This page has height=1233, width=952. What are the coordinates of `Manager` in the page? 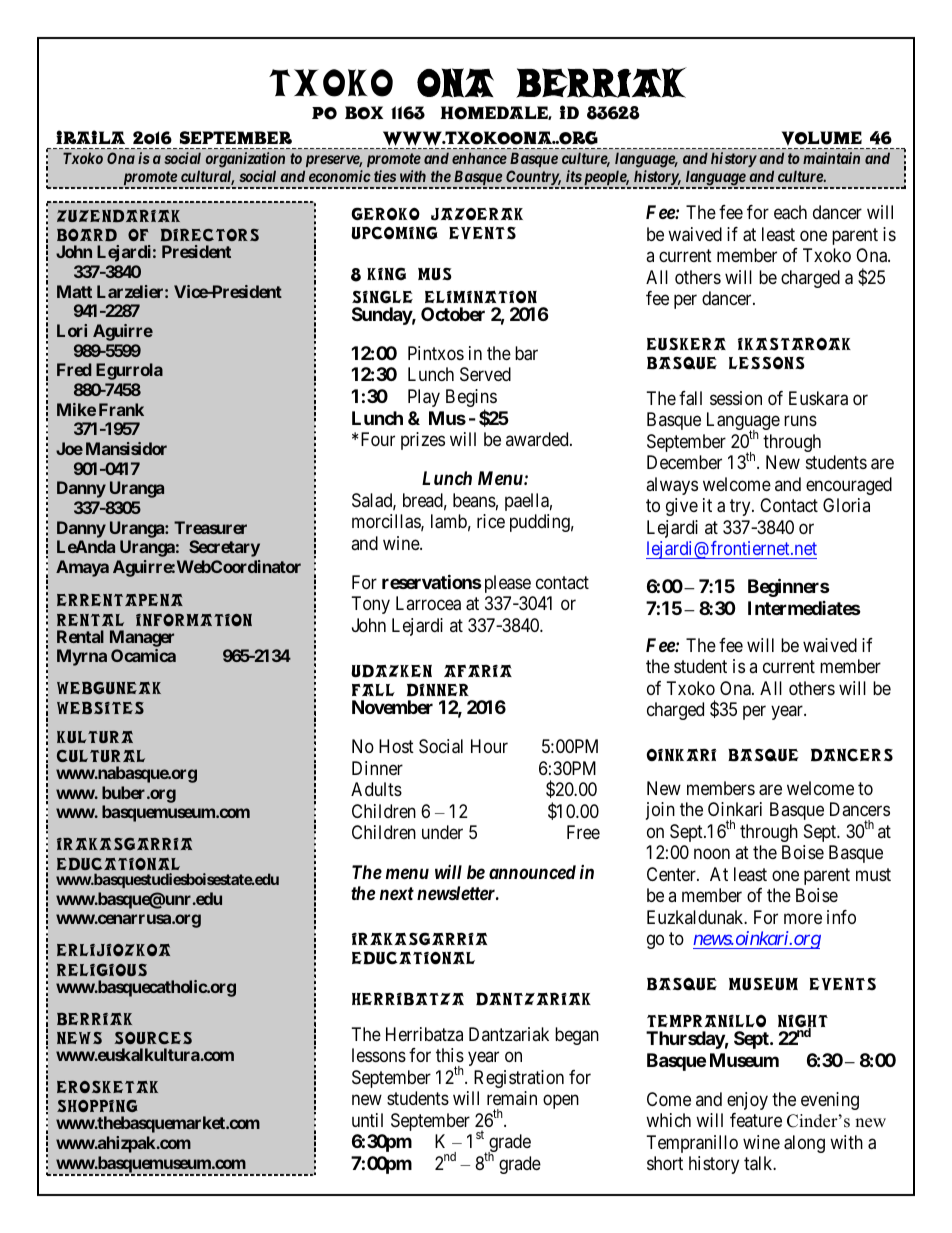 It's located at (142, 638).
